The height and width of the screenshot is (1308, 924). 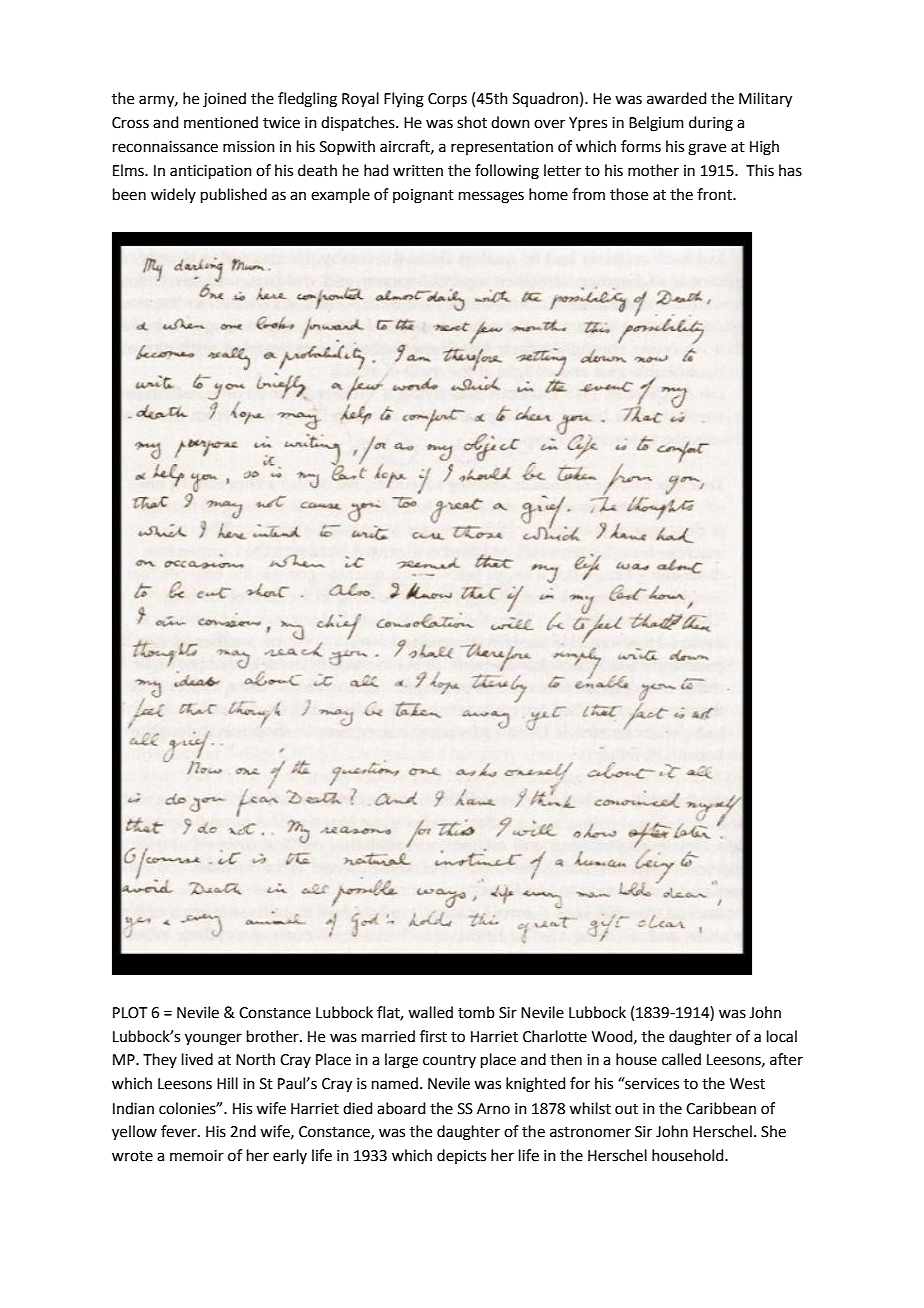 I want to click on shot, so click(x=472, y=122).
